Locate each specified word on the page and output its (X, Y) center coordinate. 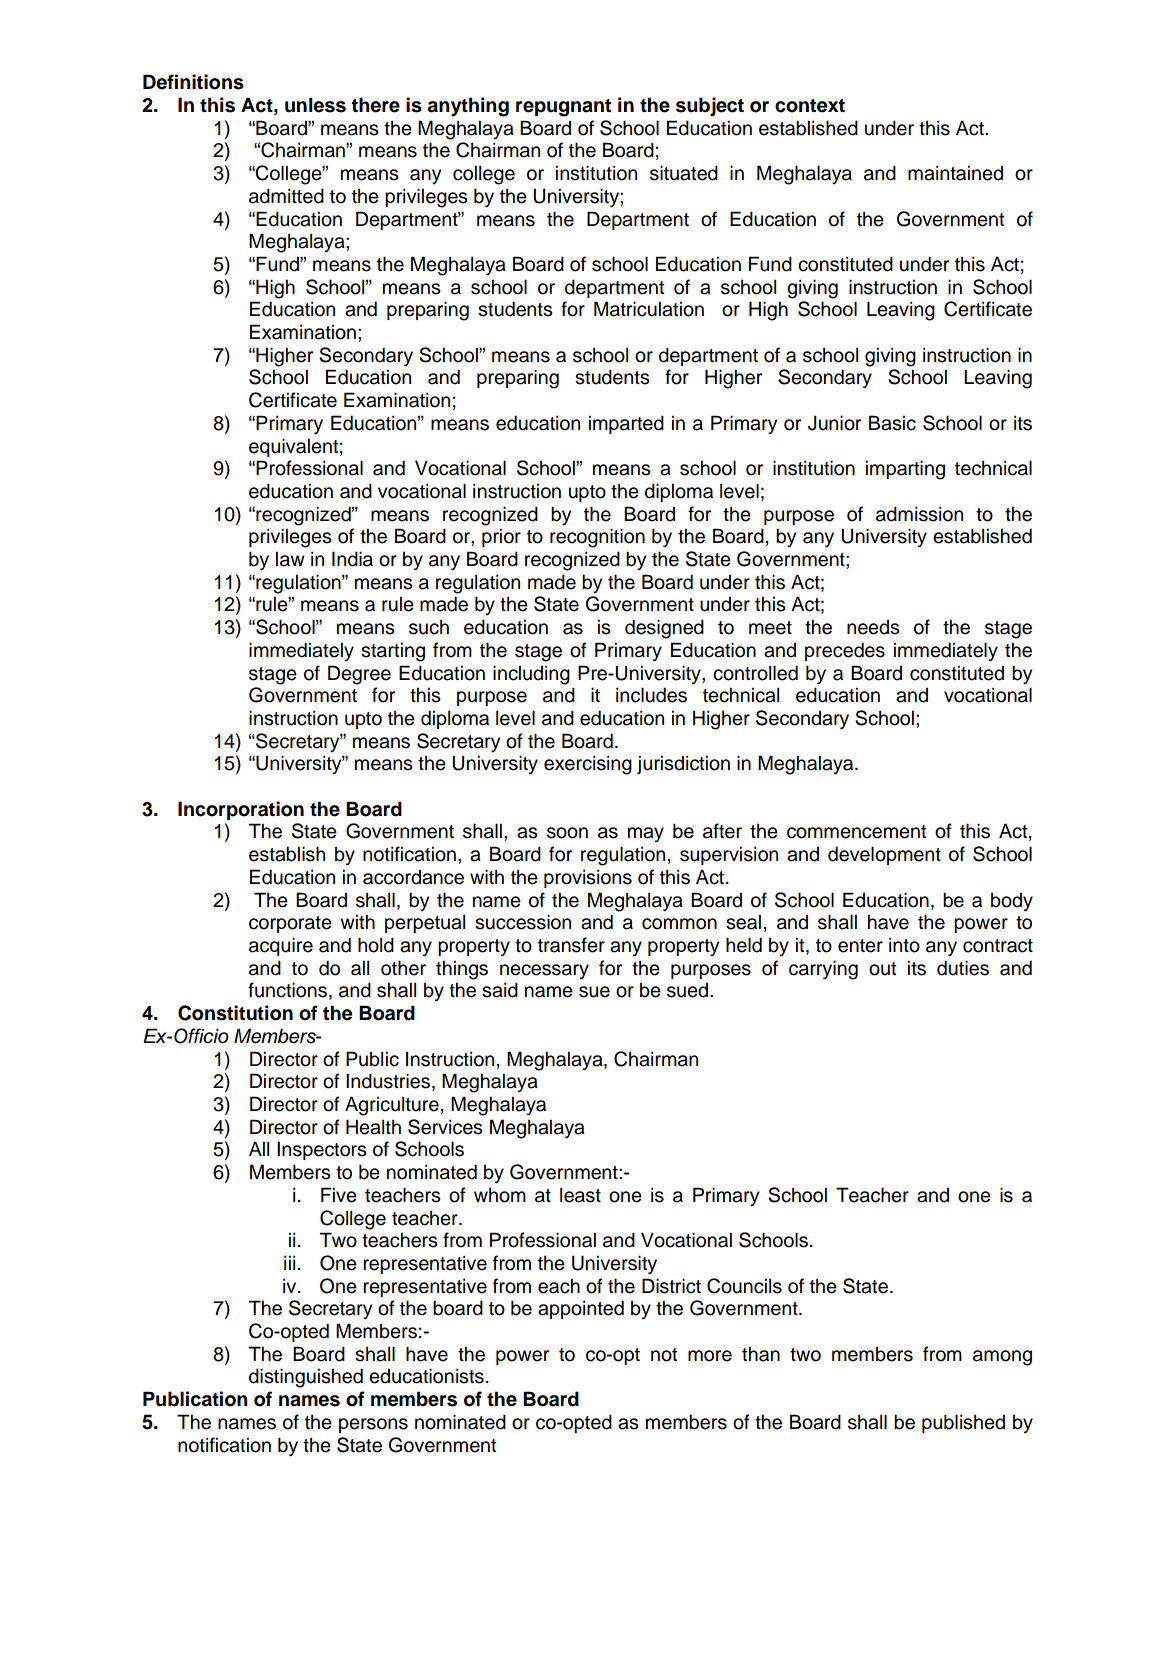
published (963, 1423)
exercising (588, 765)
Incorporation (241, 810)
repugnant (563, 108)
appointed (581, 1309)
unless (315, 105)
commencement (857, 832)
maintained (955, 173)
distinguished (306, 1378)
